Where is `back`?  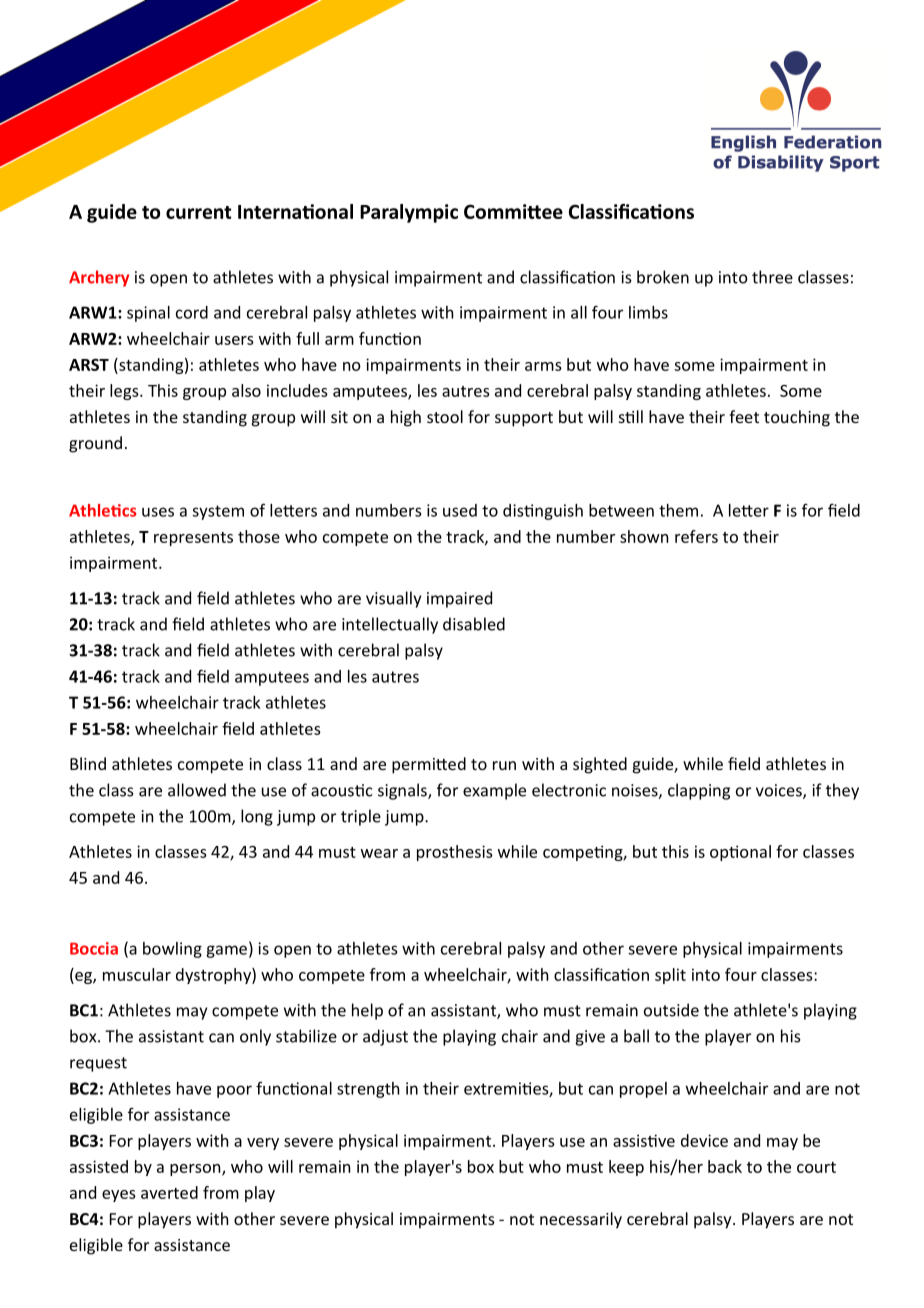 back is located at coordinates (725, 1166).
